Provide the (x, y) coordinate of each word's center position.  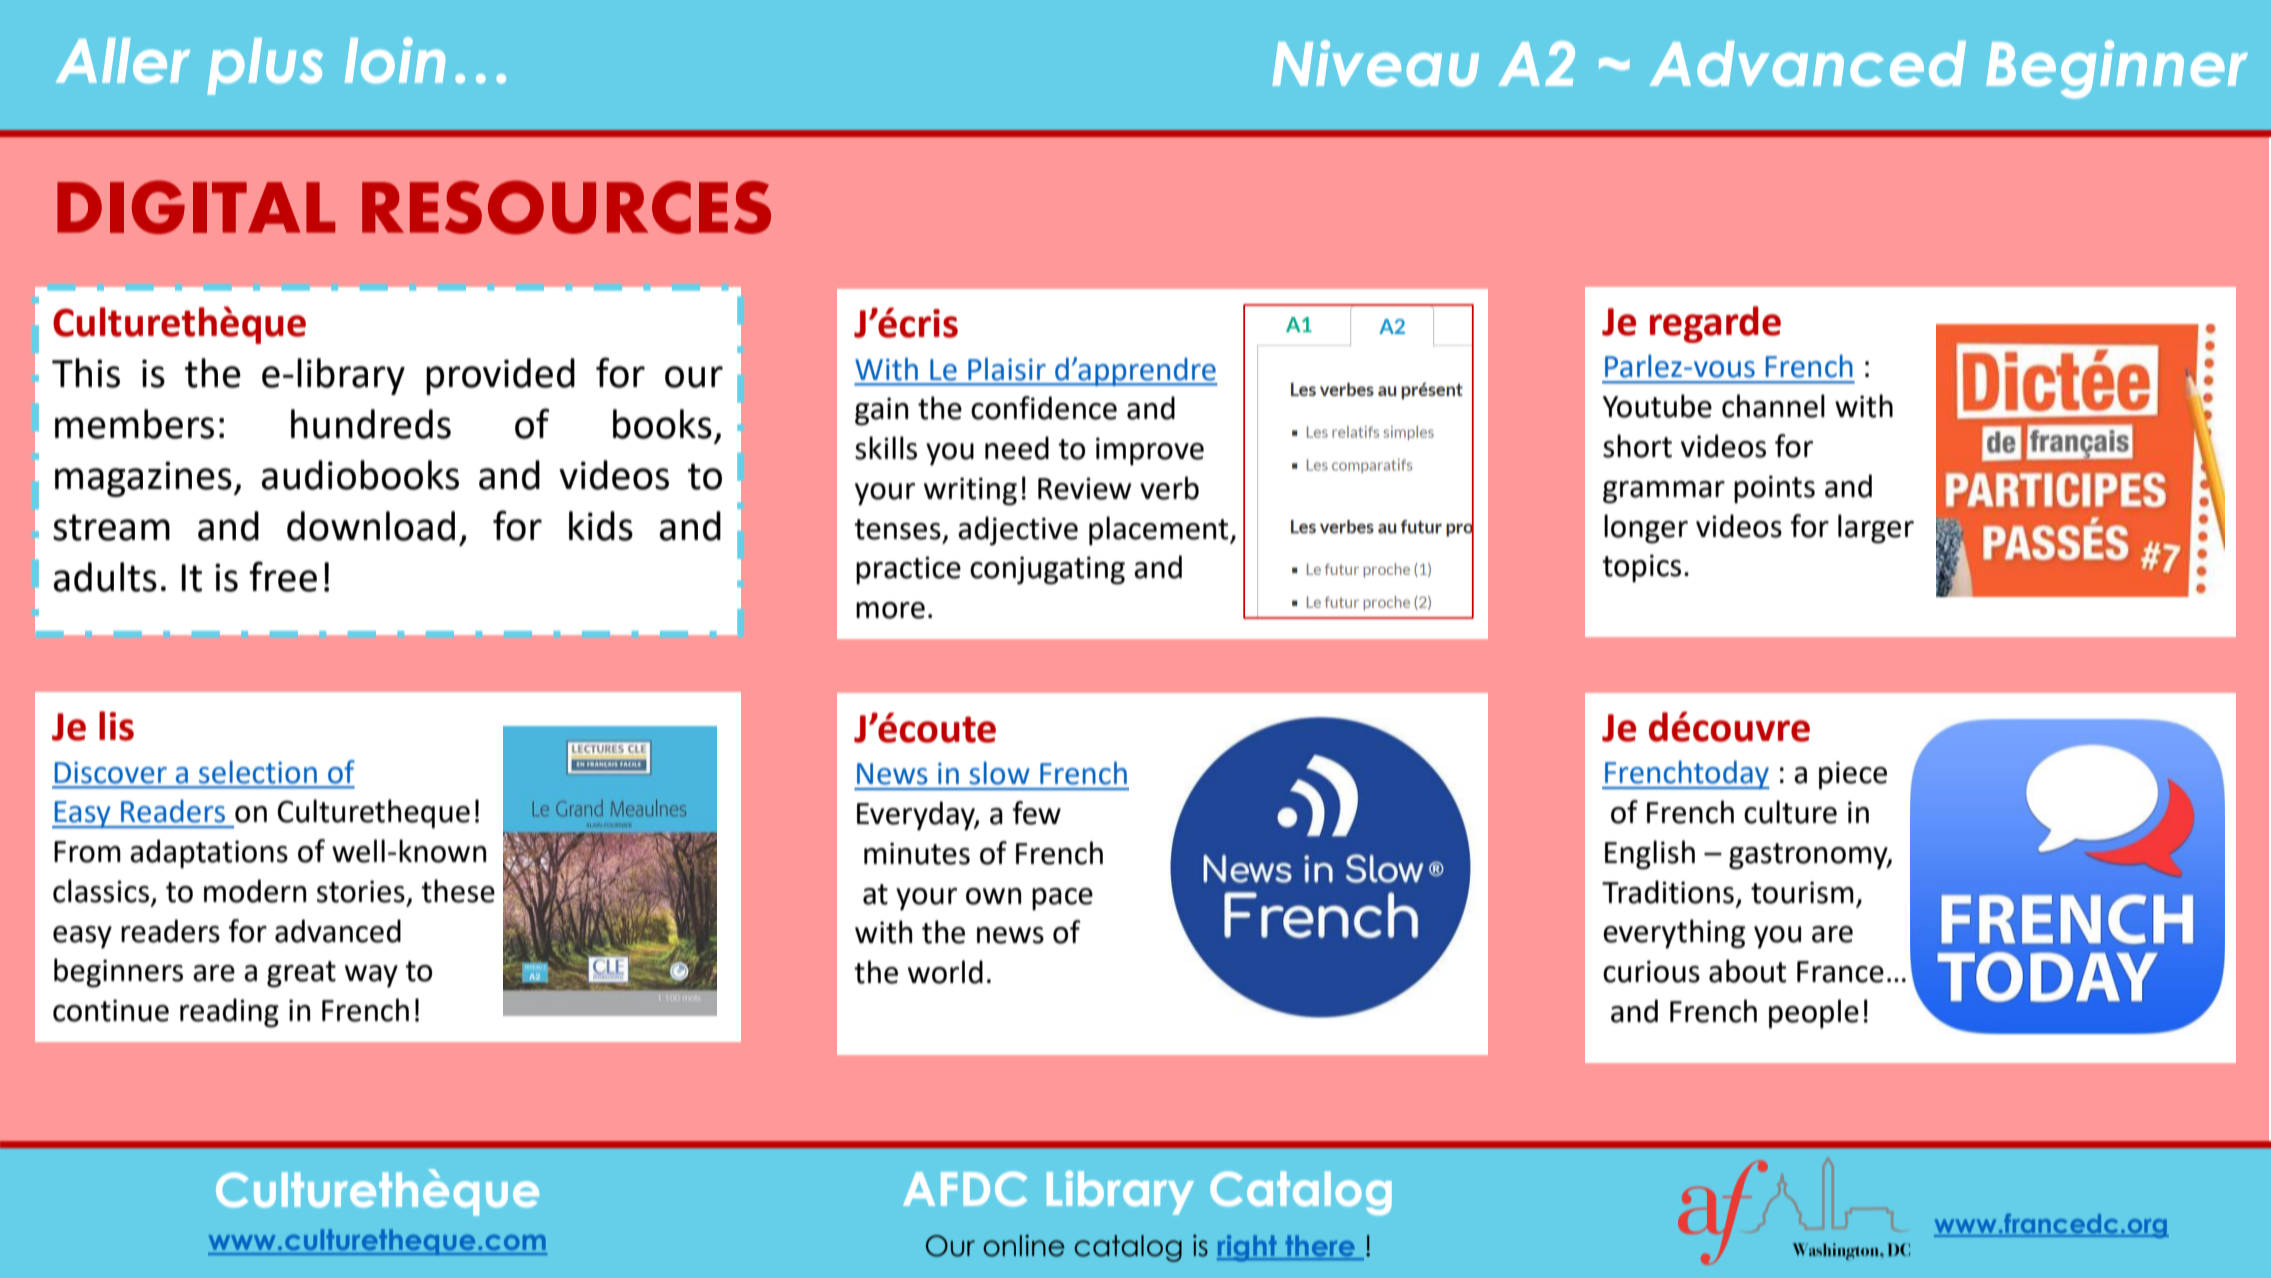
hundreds (371, 424)
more (890, 610)
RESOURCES (566, 207)
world (945, 972)
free (283, 576)
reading (229, 1013)
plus (265, 66)
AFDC (965, 1189)
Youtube (1657, 406)
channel (1773, 406)
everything (1674, 934)
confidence (1044, 408)
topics (1641, 568)
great (301, 974)
